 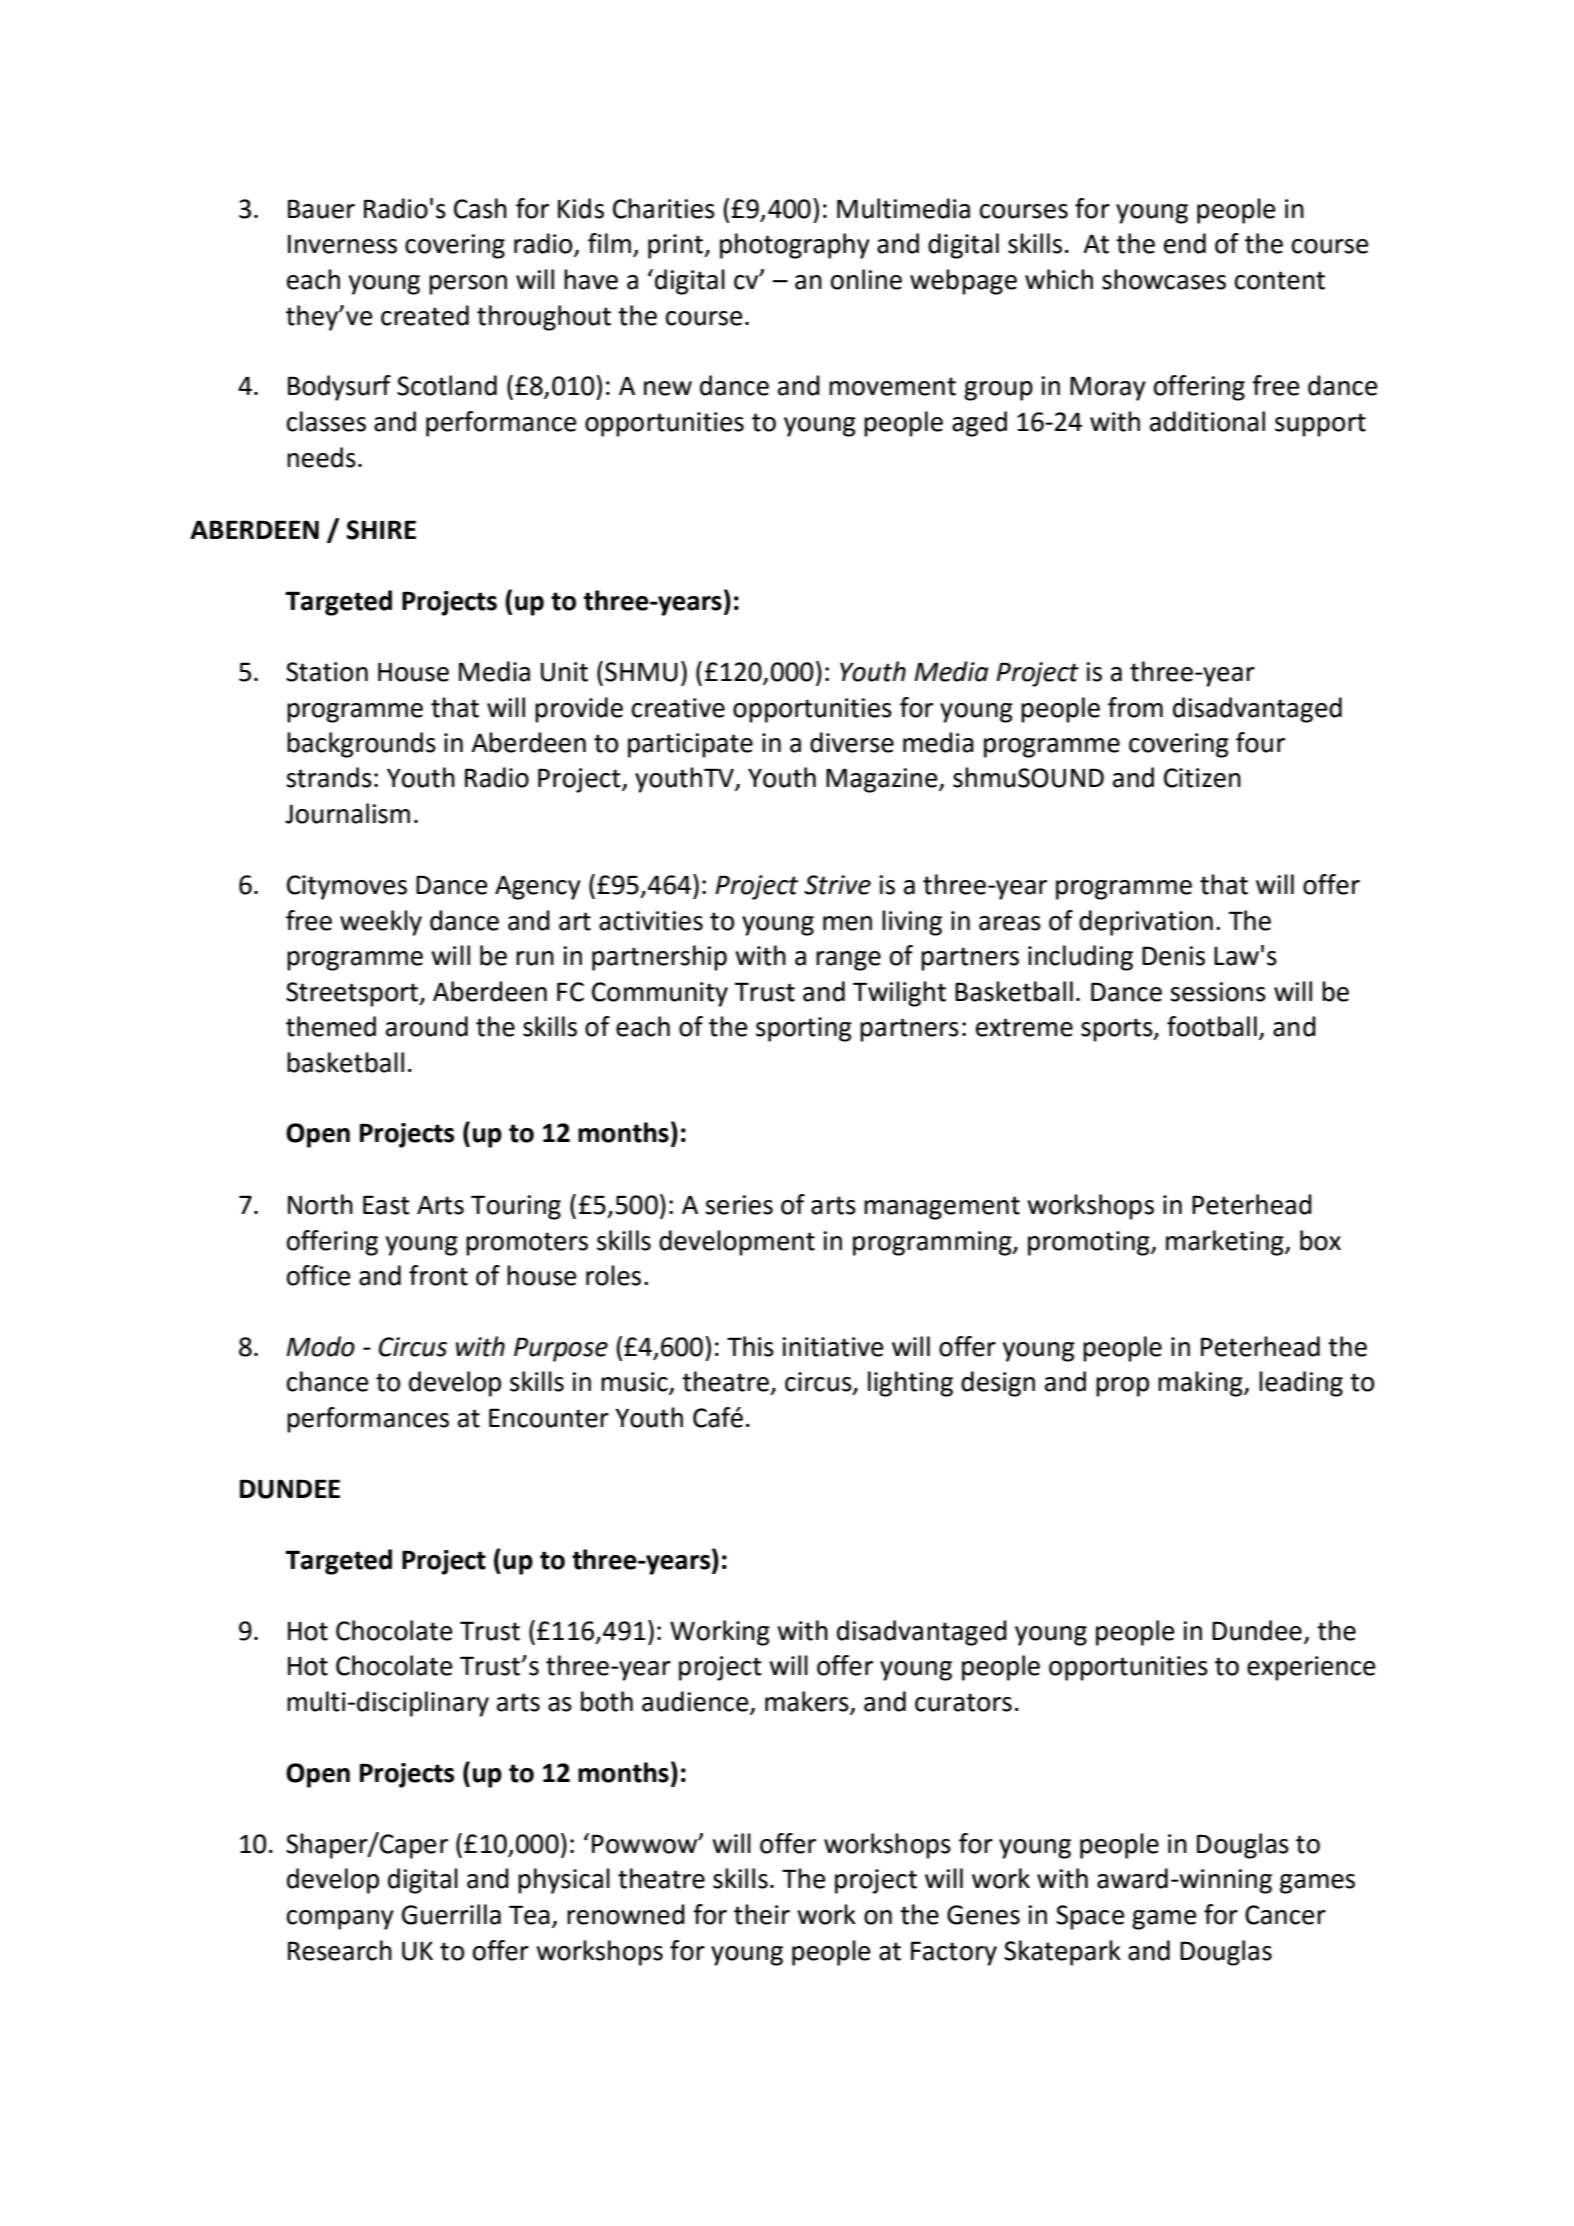 What do you see at coordinates (808, 1702) in the screenshot?
I see `makers` at bounding box center [808, 1702].
